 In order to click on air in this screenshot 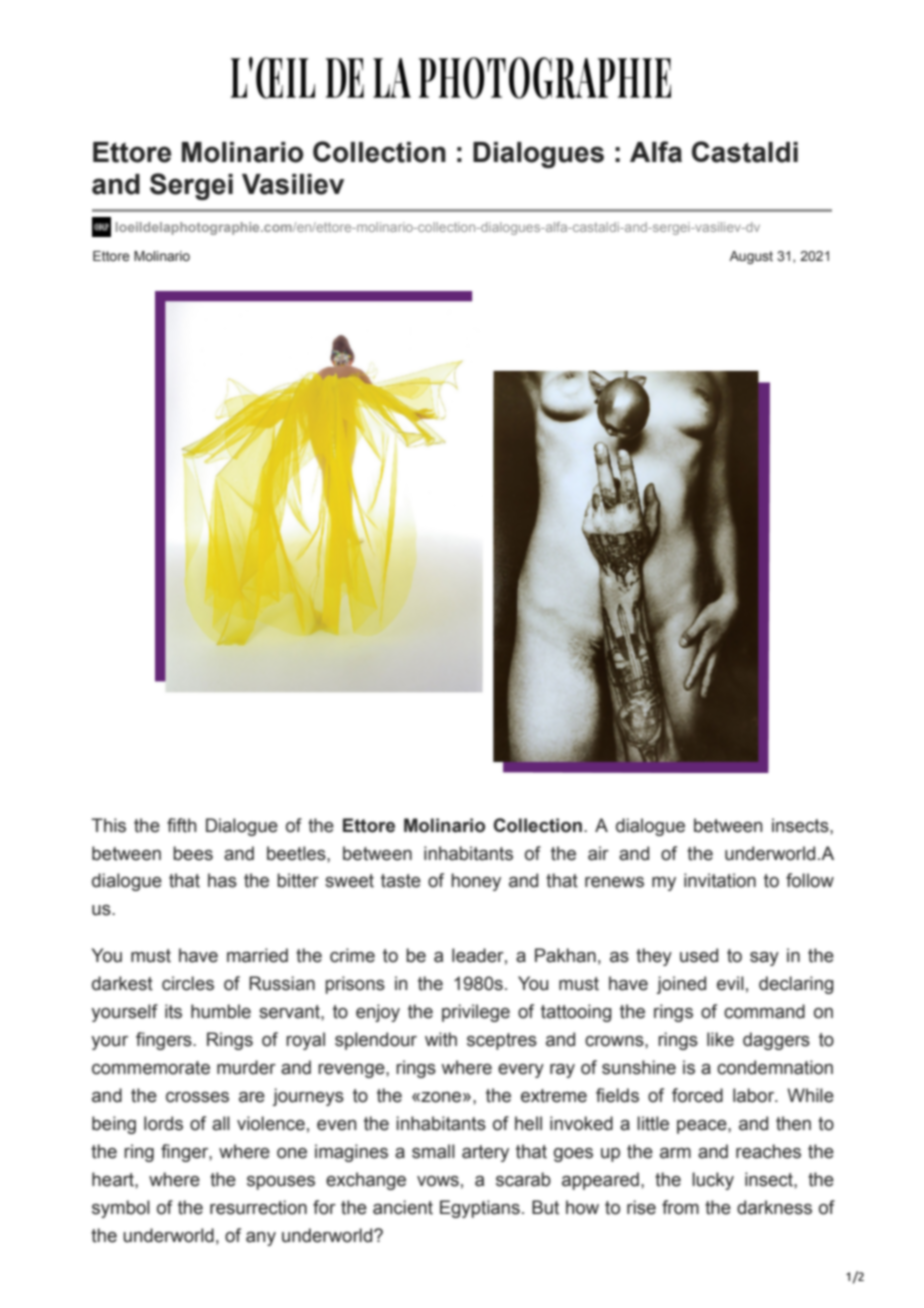, I will do `click(598, 853)`.
